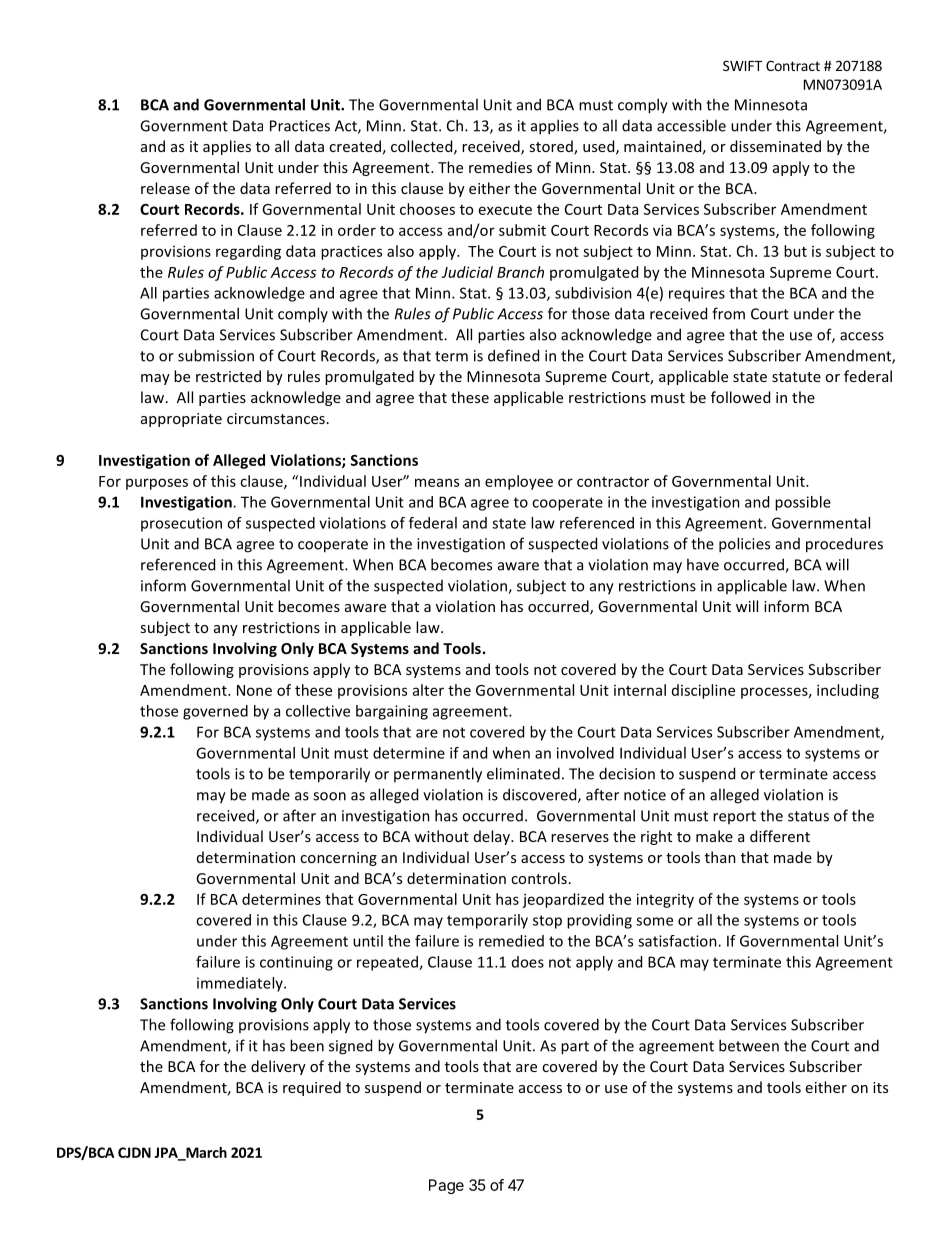 The width and height of the screenshot is (952, 1233). What do you see at coordinates (312, 1088) in the screenshot?
I see `required` at bounding box center [312, 1088].
